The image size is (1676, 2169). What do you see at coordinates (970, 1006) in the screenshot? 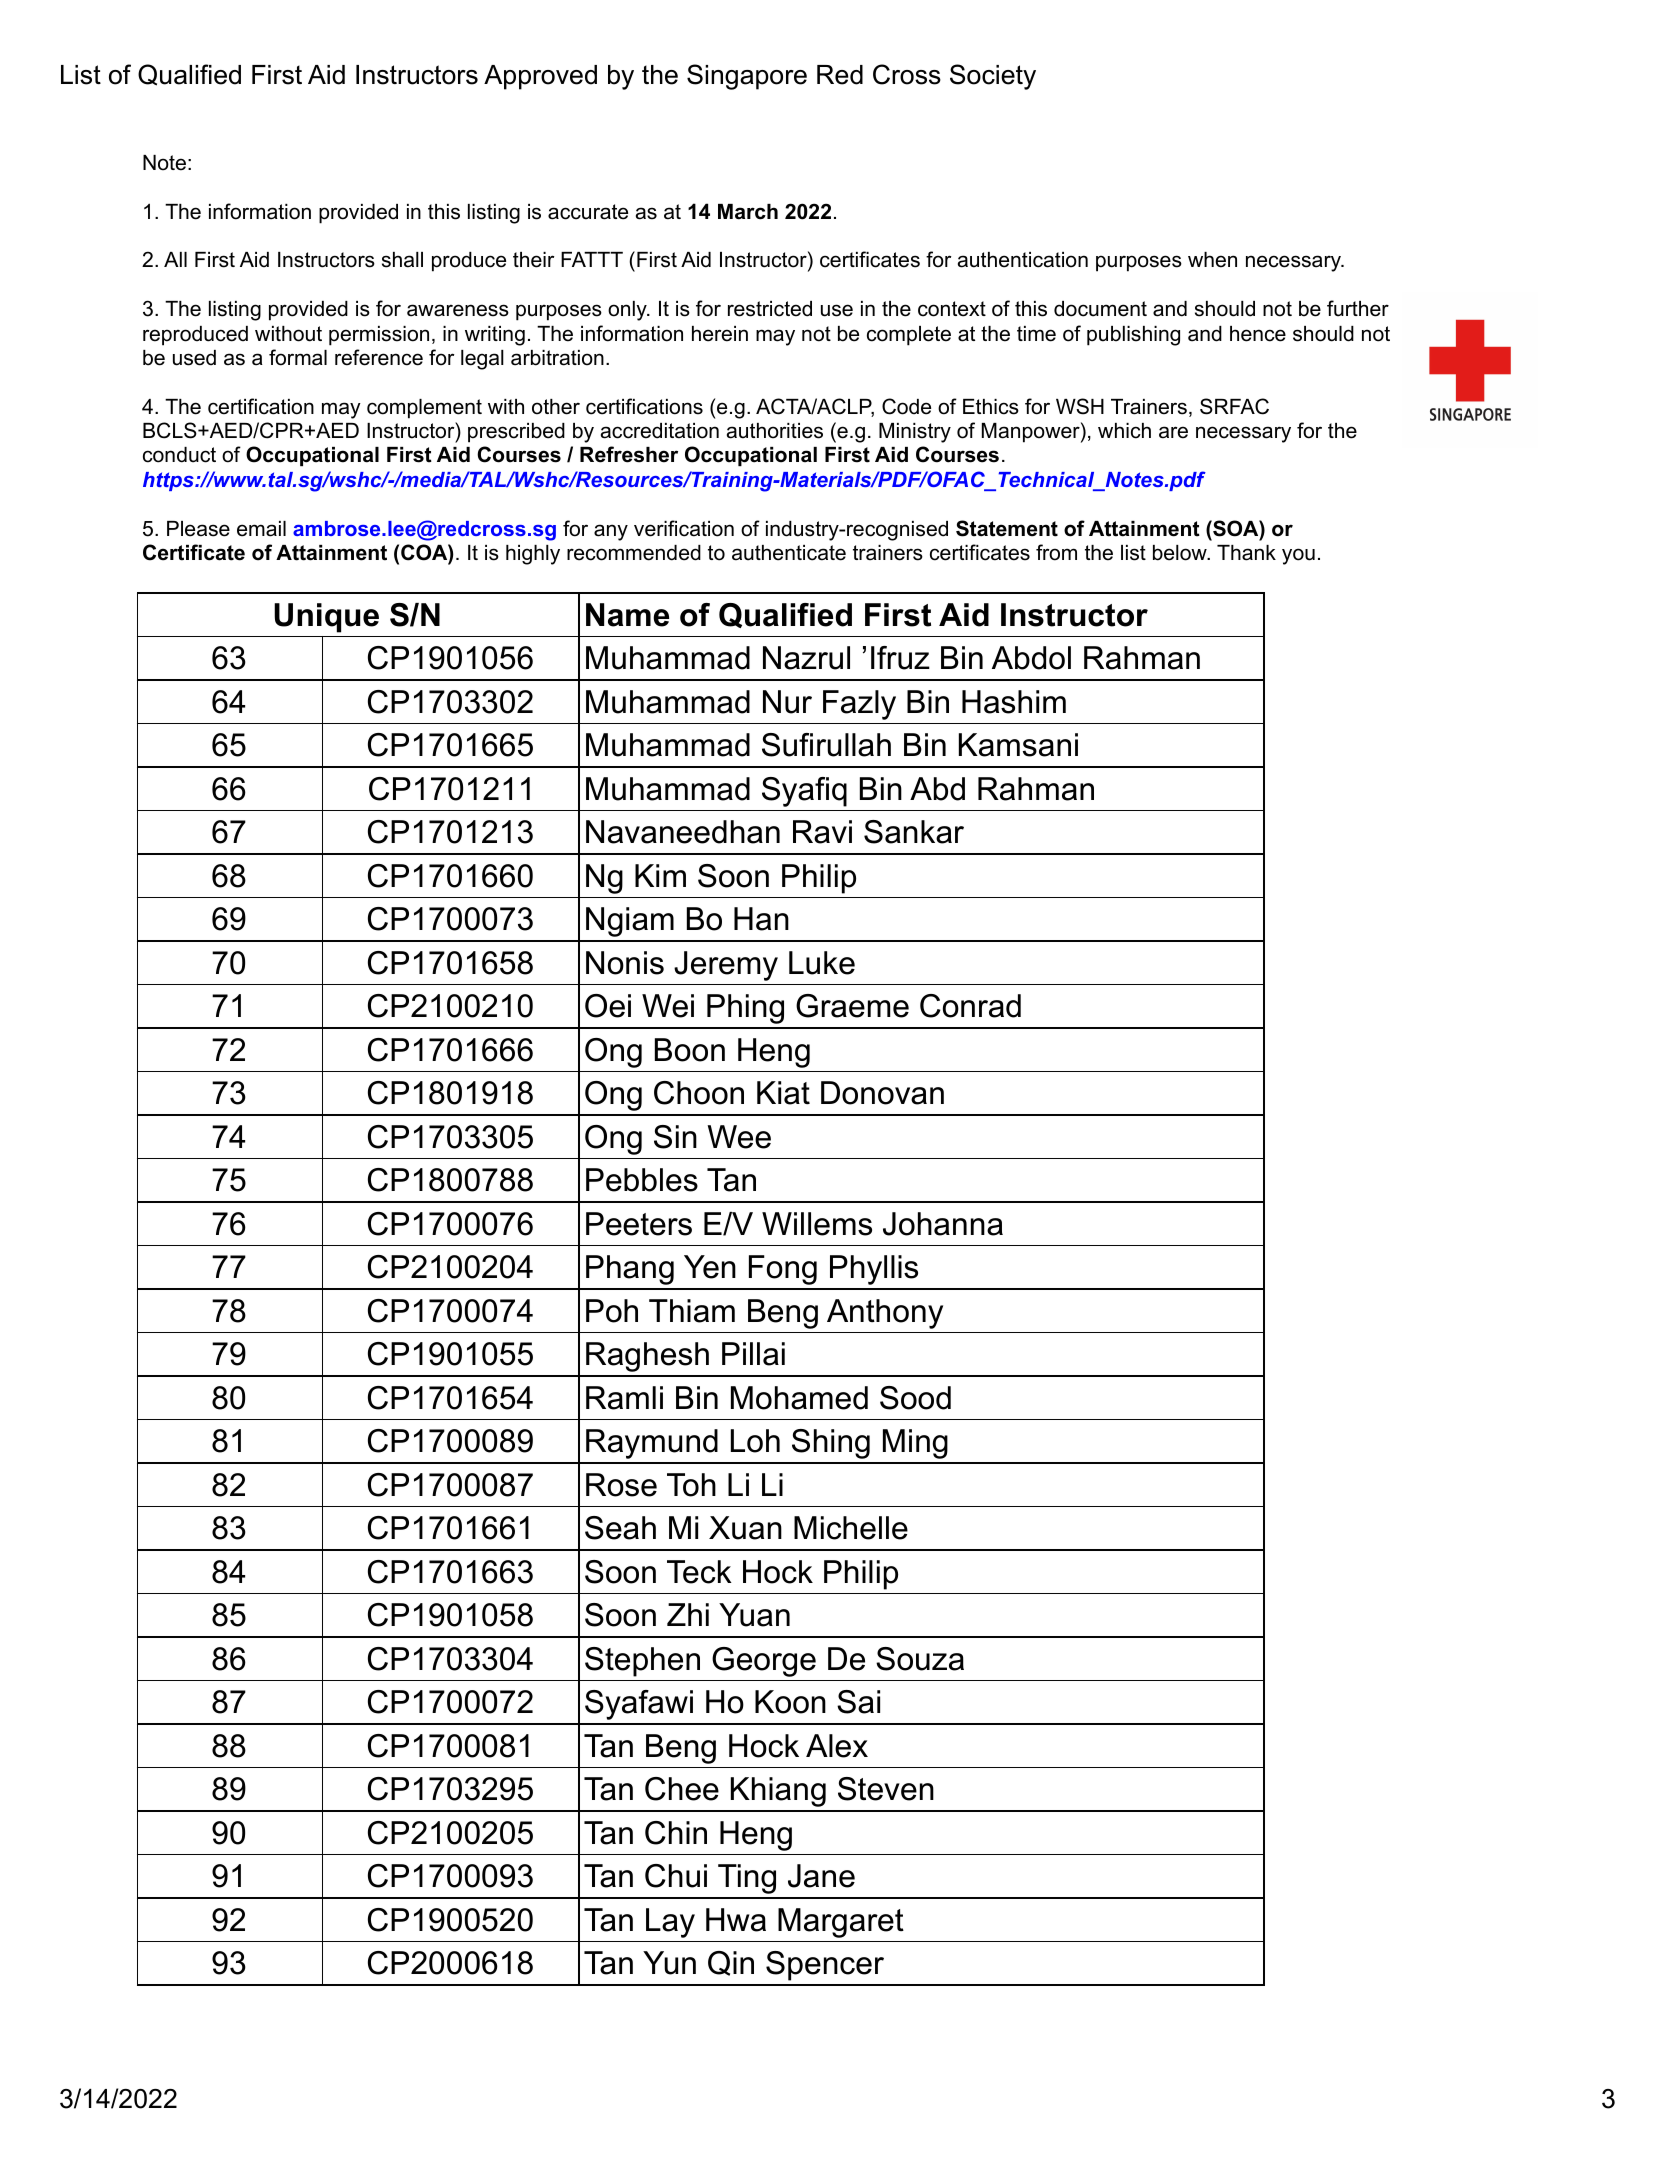
I see `Conrad` at bounding box center [970, 1006].
